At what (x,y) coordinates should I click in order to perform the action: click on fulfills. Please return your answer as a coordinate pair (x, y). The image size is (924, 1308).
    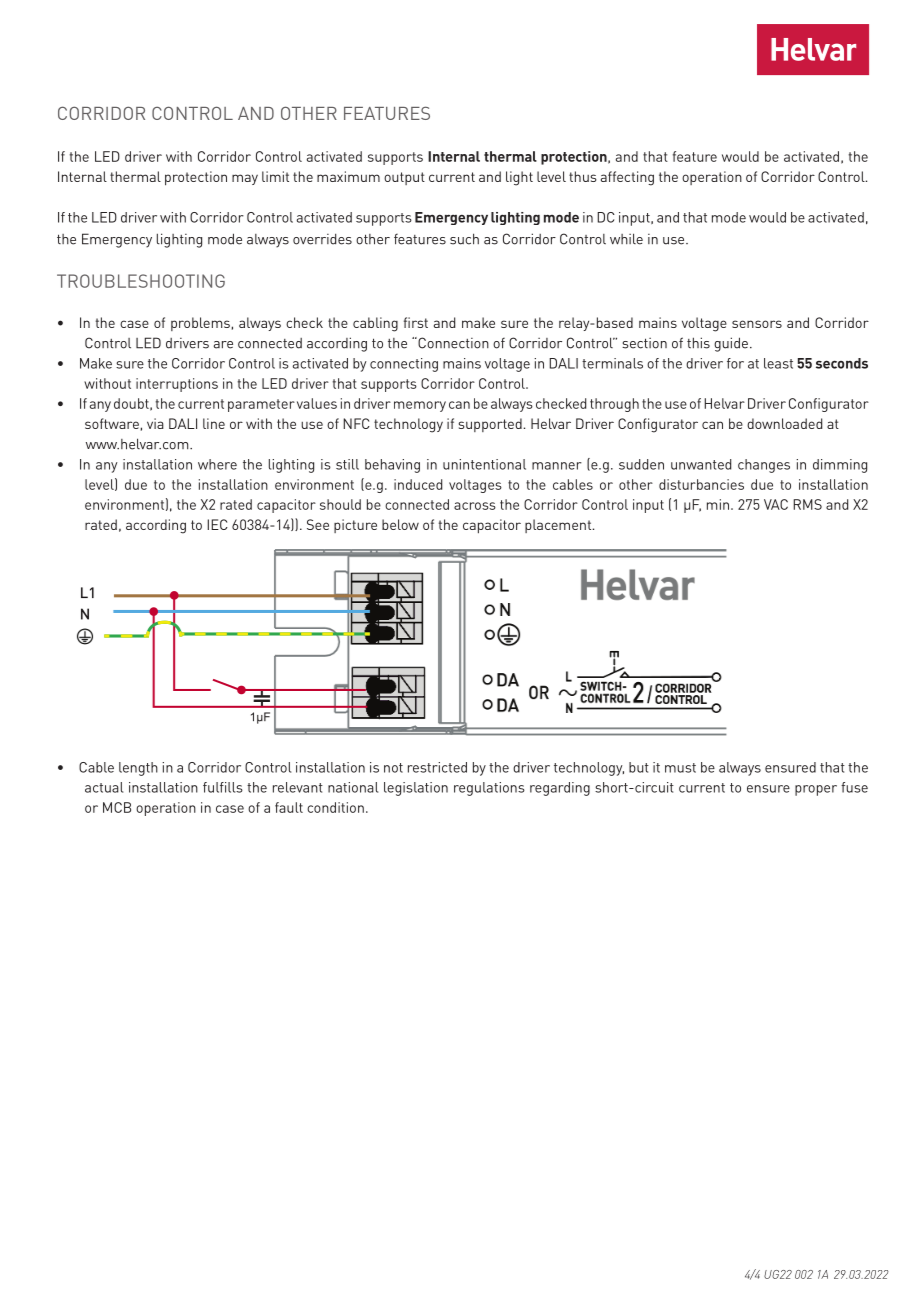
    Looking at the image, I should click on (223, 787).
